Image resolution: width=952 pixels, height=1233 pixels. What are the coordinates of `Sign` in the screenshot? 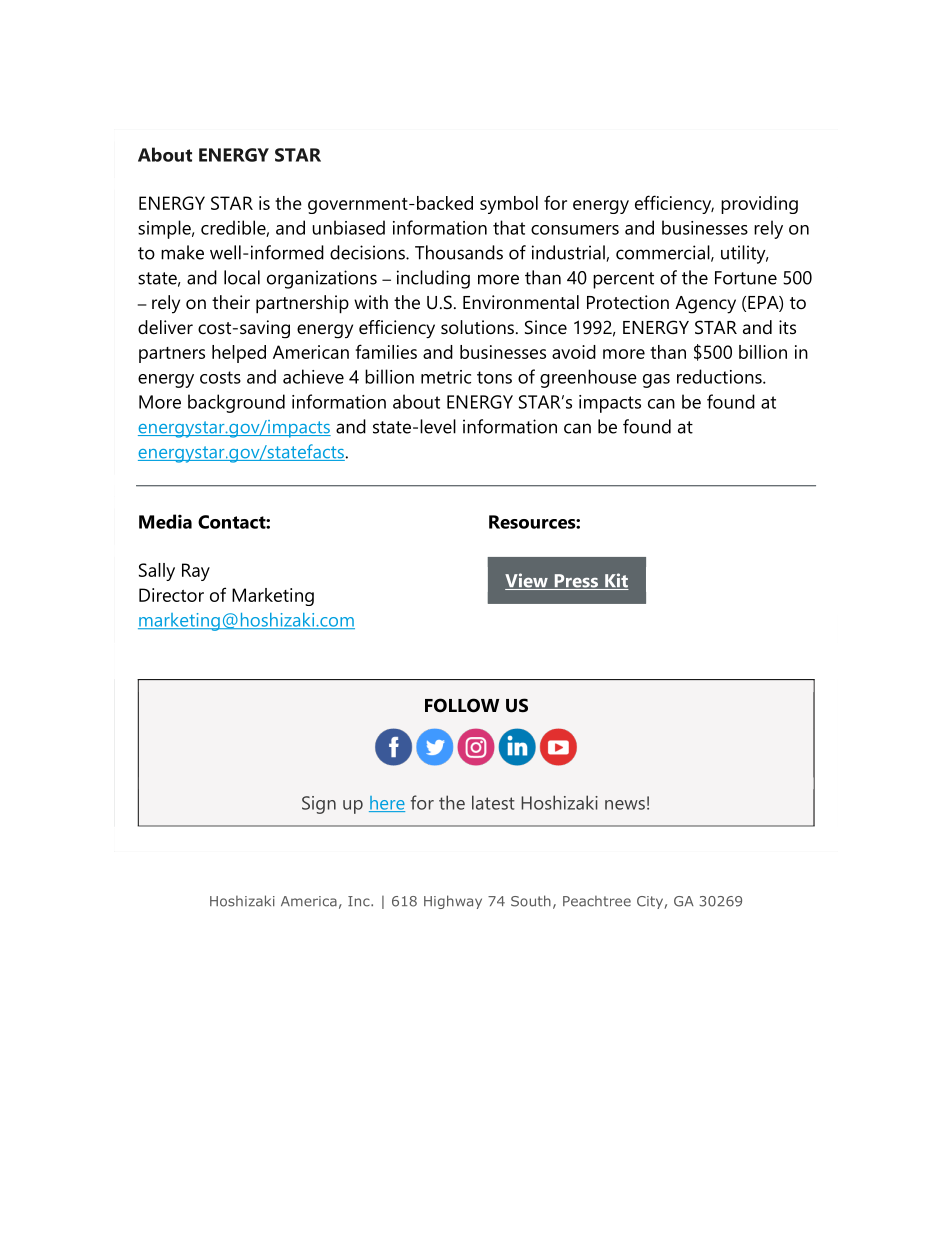 It's located at (319, 805).
